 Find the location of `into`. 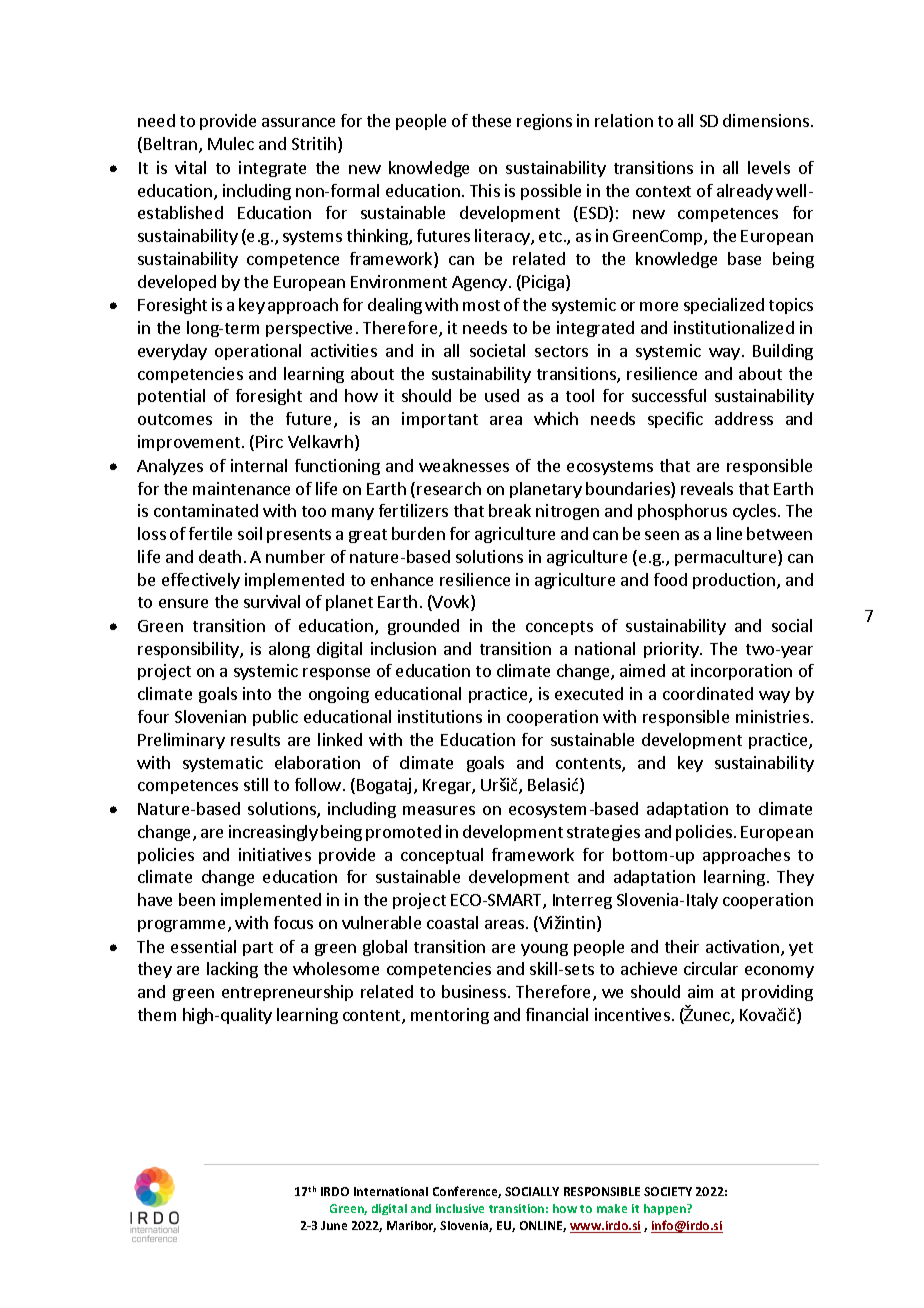

into is located at coordinates (257, 693).
